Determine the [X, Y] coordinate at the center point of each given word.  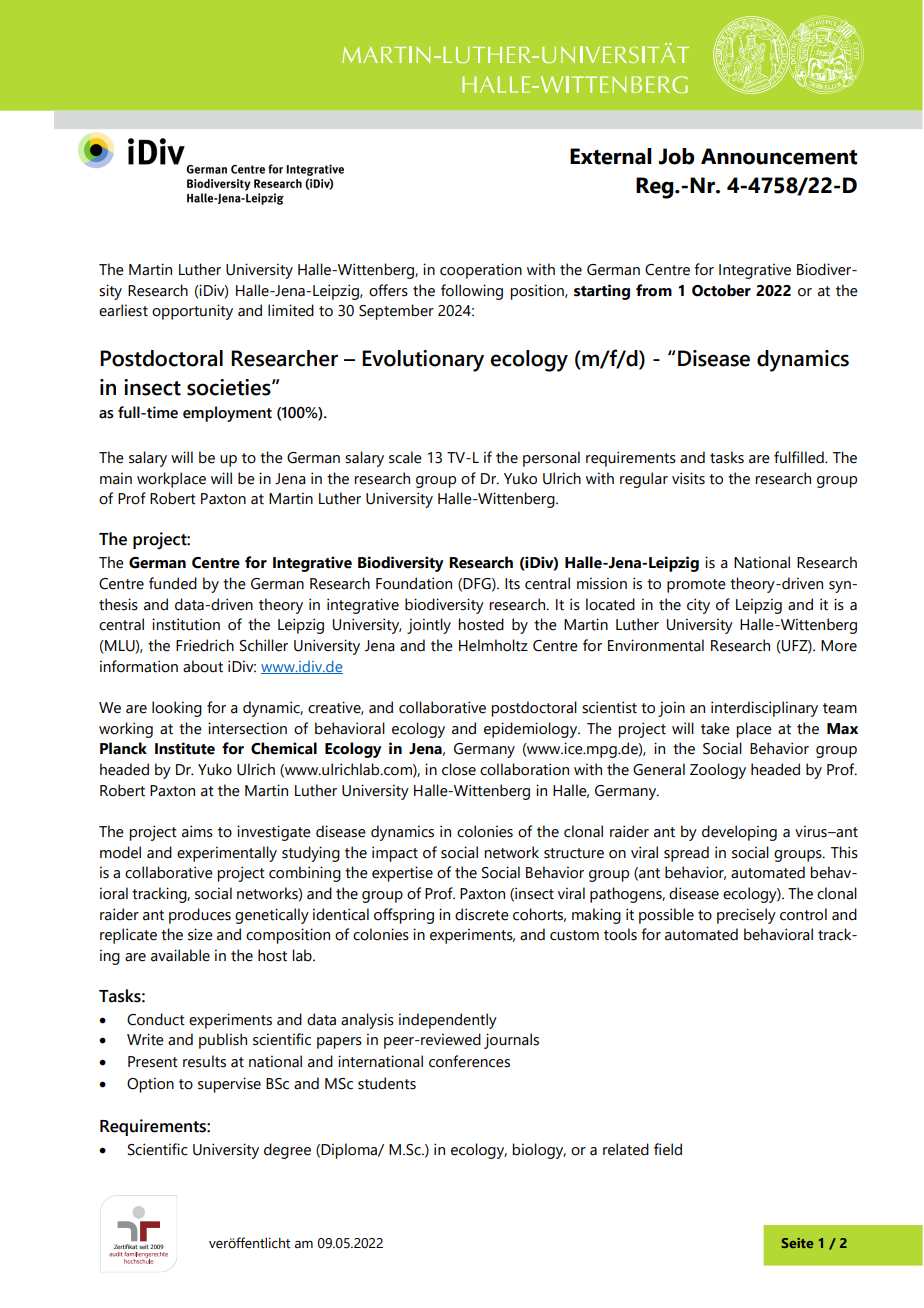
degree [287, 1151]
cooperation [481, 271]
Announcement [779, 156]
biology [539, 1151]
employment [227, 414]
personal [551, 459]
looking [177, 709]
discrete [482, 914]
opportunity [192, 312]
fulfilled [800, 457]
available [180, 955]
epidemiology [532, 730]
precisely [746, 916]
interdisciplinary [764, 709]
